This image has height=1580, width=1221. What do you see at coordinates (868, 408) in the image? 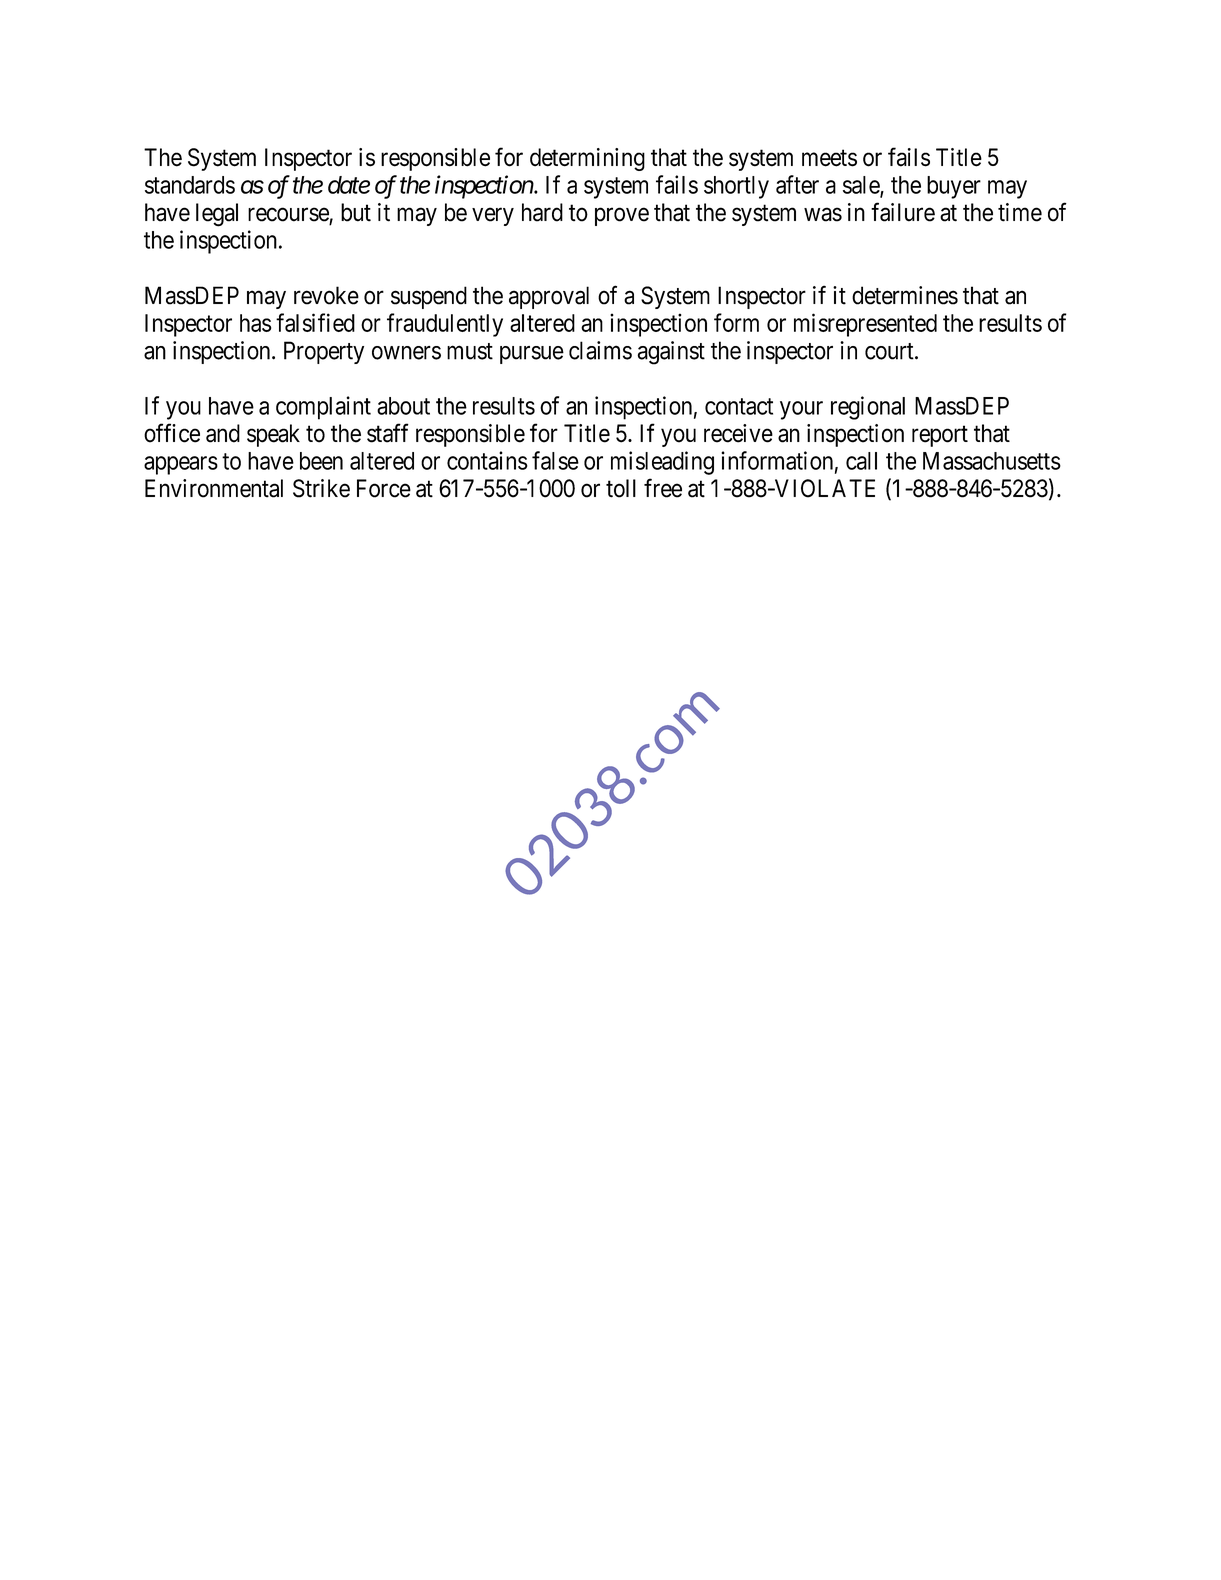
I see `regional` at bounding box center [868, 408].
